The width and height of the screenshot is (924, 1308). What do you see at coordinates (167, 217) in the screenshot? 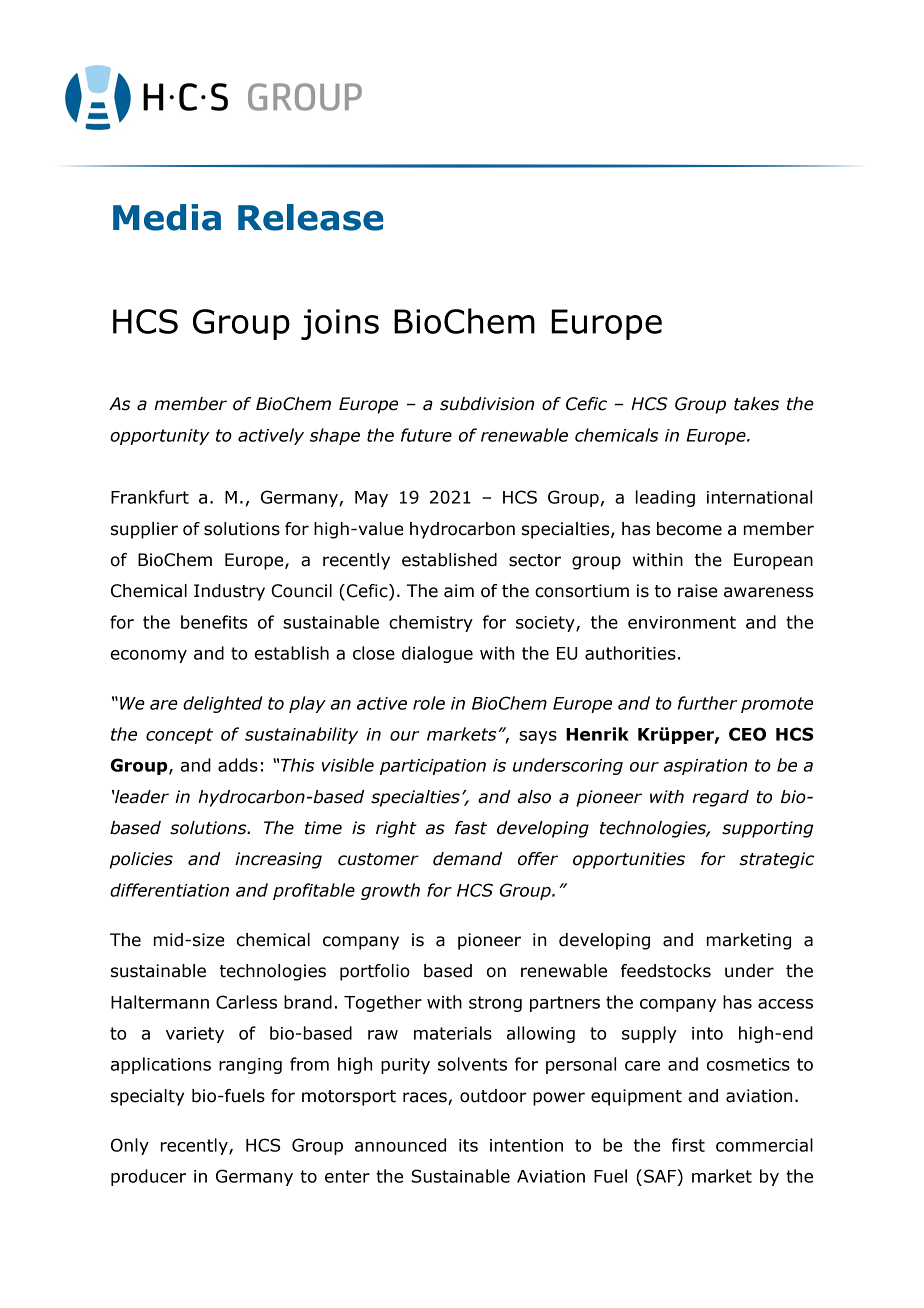
I see `Media` at bounding box center [167, 217].
